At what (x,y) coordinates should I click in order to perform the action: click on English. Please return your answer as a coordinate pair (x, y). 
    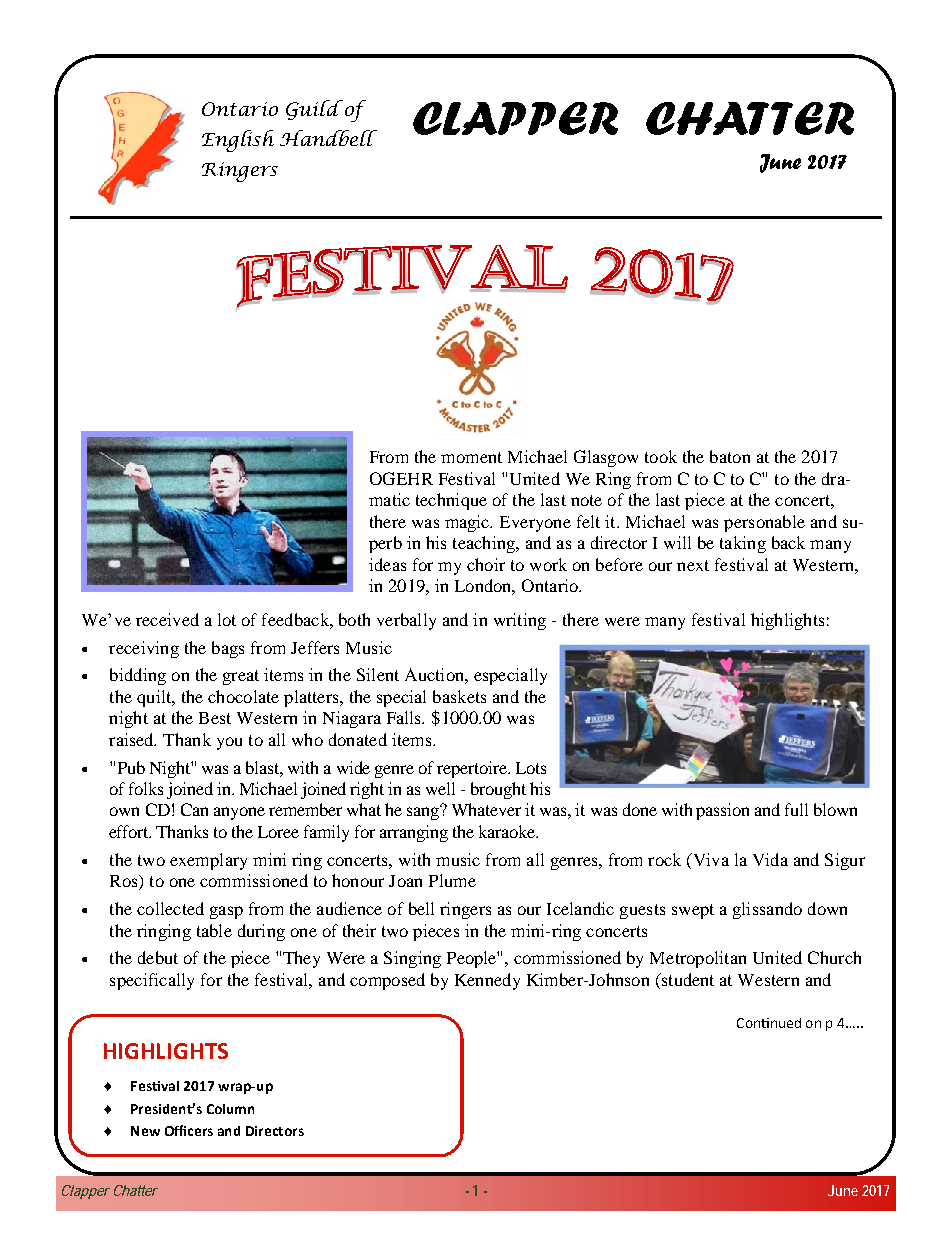
    Looking at the image, I should click on (238, 141).
